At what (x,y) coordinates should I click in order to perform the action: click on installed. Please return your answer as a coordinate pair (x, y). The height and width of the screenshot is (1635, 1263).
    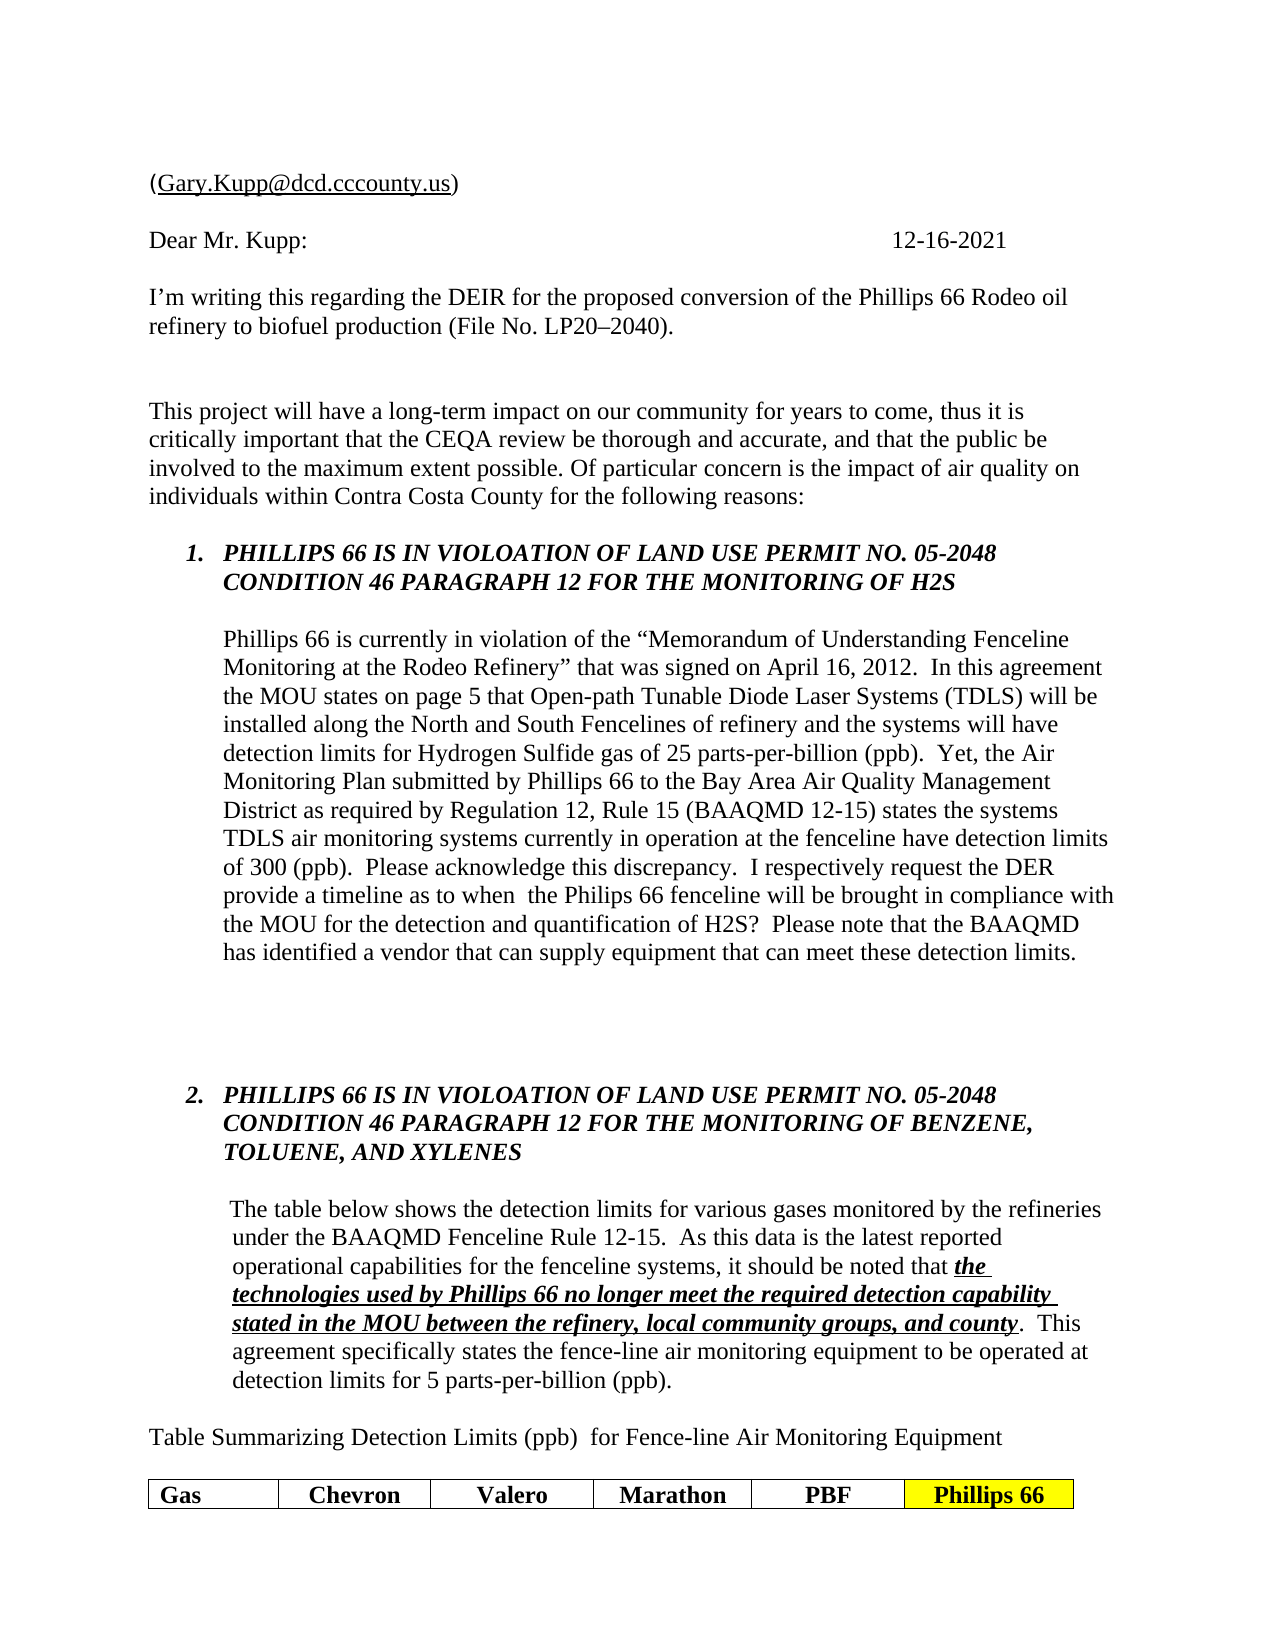
    Looking at the image, I should click on (264, 724).
